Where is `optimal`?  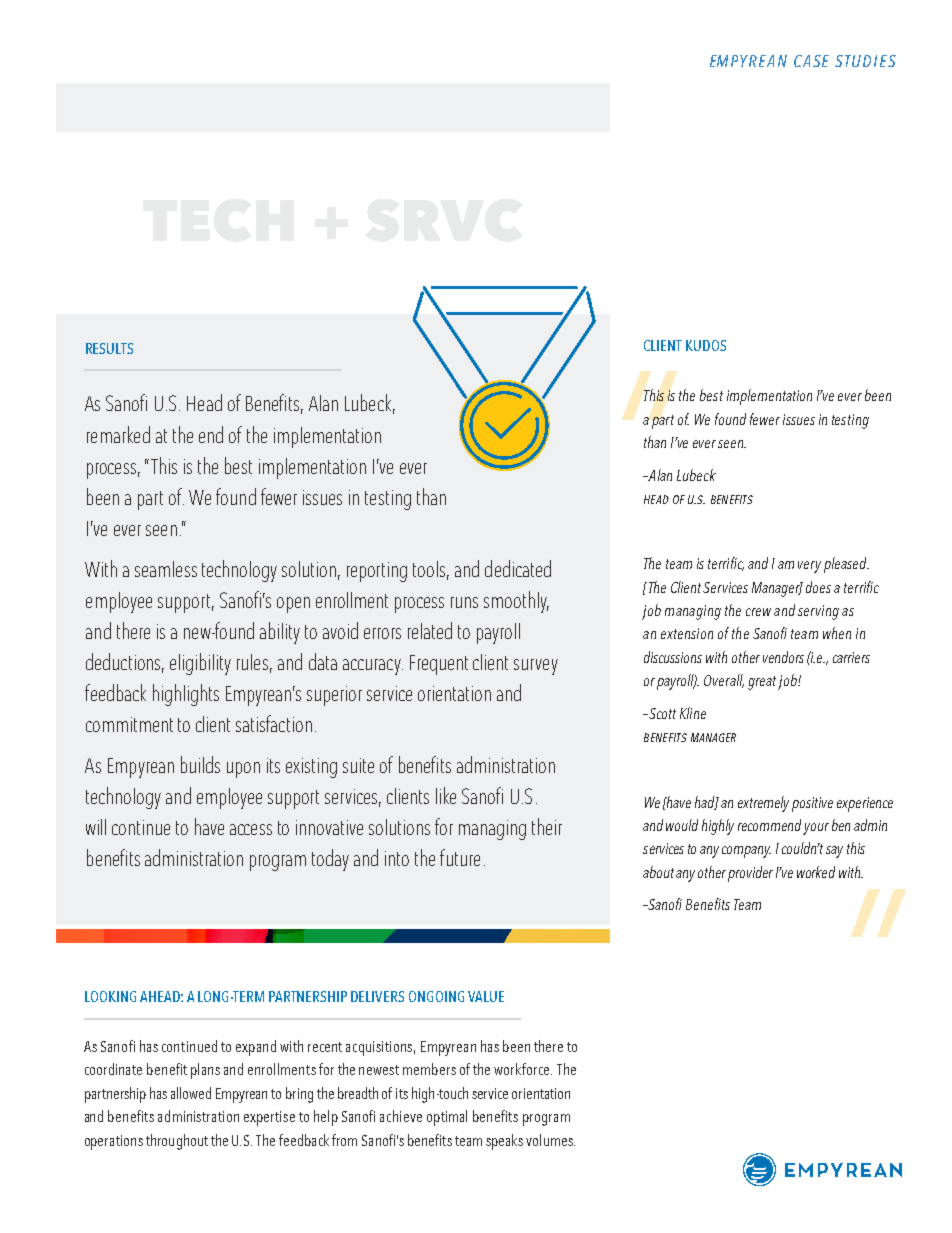 optimal is located at coordinates (447, 1118).
